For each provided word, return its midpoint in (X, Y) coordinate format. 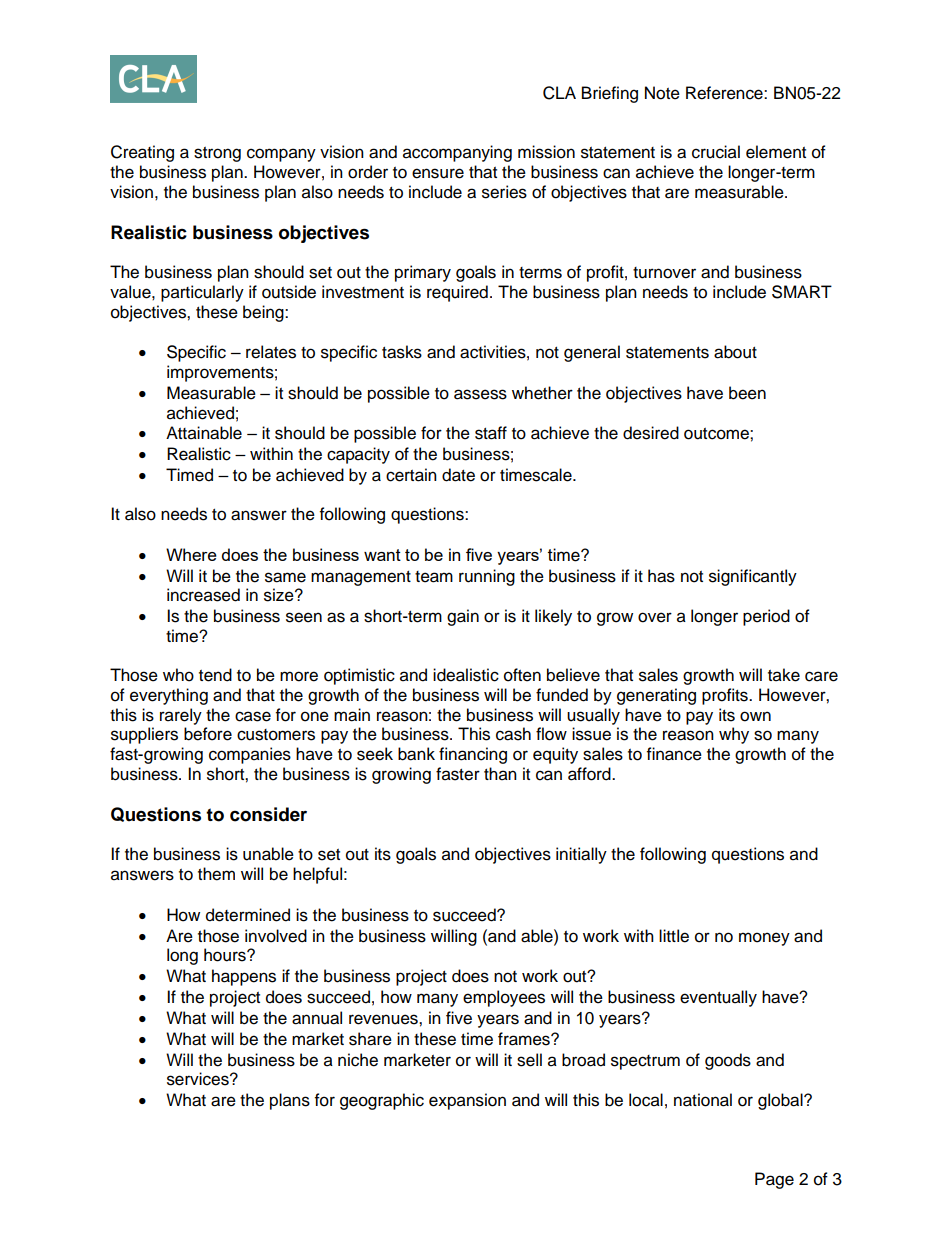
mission (546, 152)
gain (463, 617)
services (199, 1079)
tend (215, 675)
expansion (467, 1101)
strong (217, 154)
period (766, 617)
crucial (716, 152)
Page (774, 1180)
